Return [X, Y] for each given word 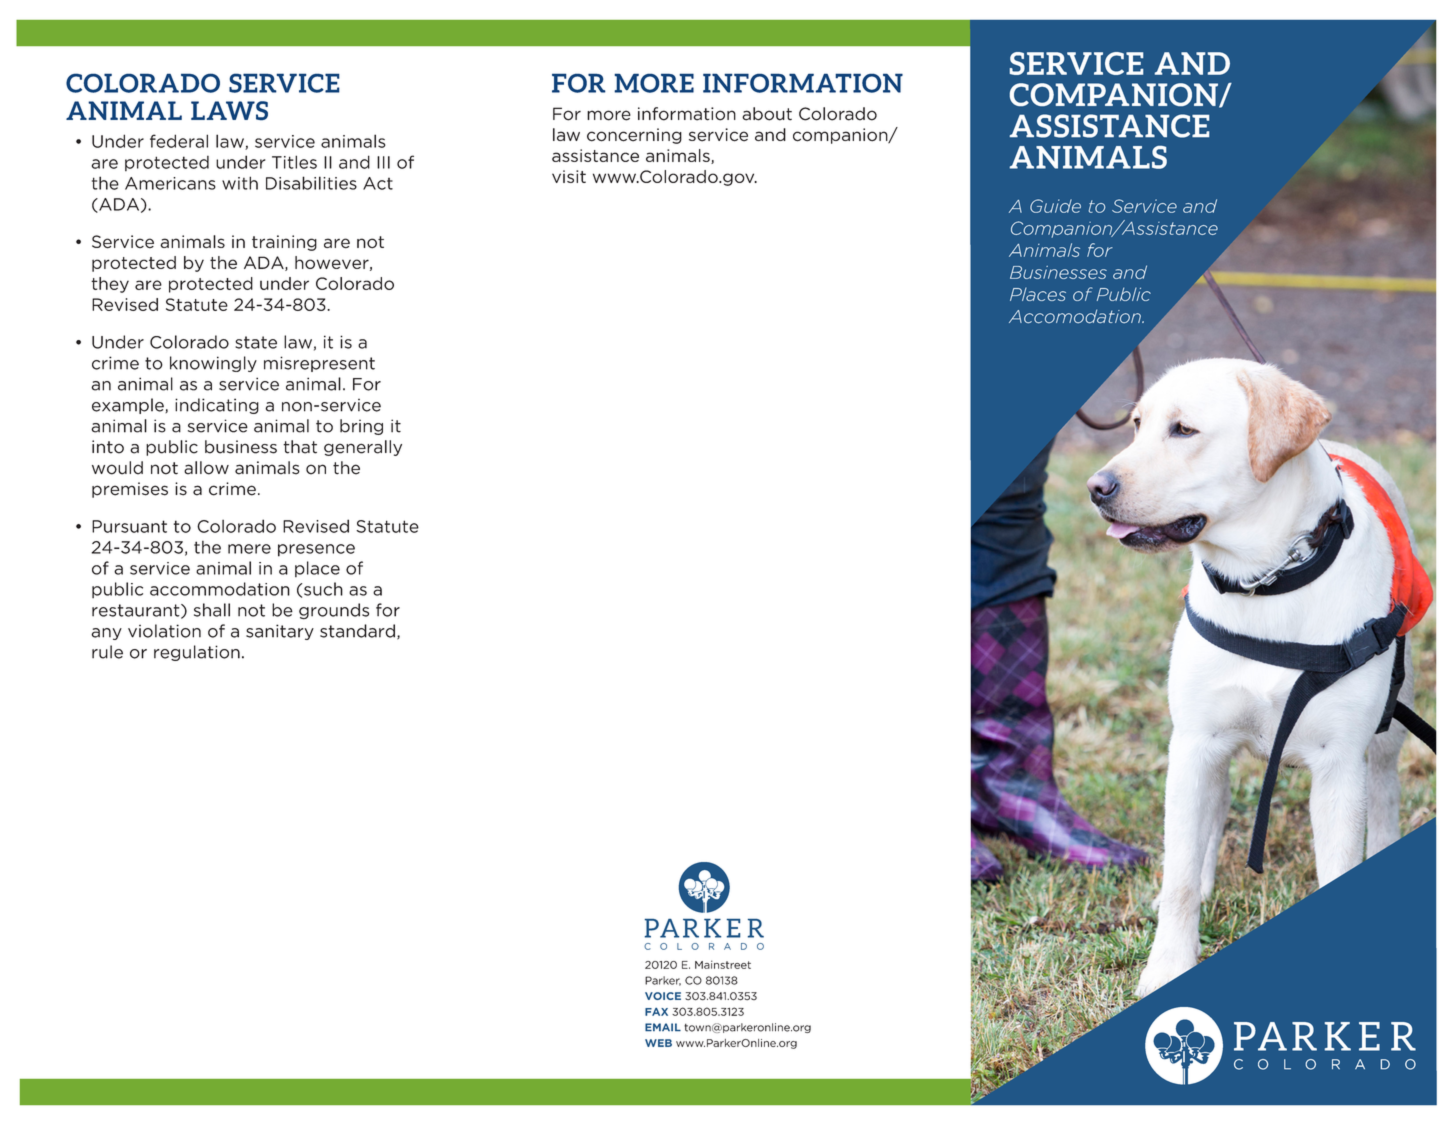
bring [361, 427]
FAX [656, 1012]
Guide [1055, 206]
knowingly [213, 364]
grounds [334, 611]
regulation [197, 653]
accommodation [220, 589]
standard [357, 631]
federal [179, 141]
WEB [658, 1043]
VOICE [663, 996]
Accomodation [1076, 316]
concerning [634, 136]
